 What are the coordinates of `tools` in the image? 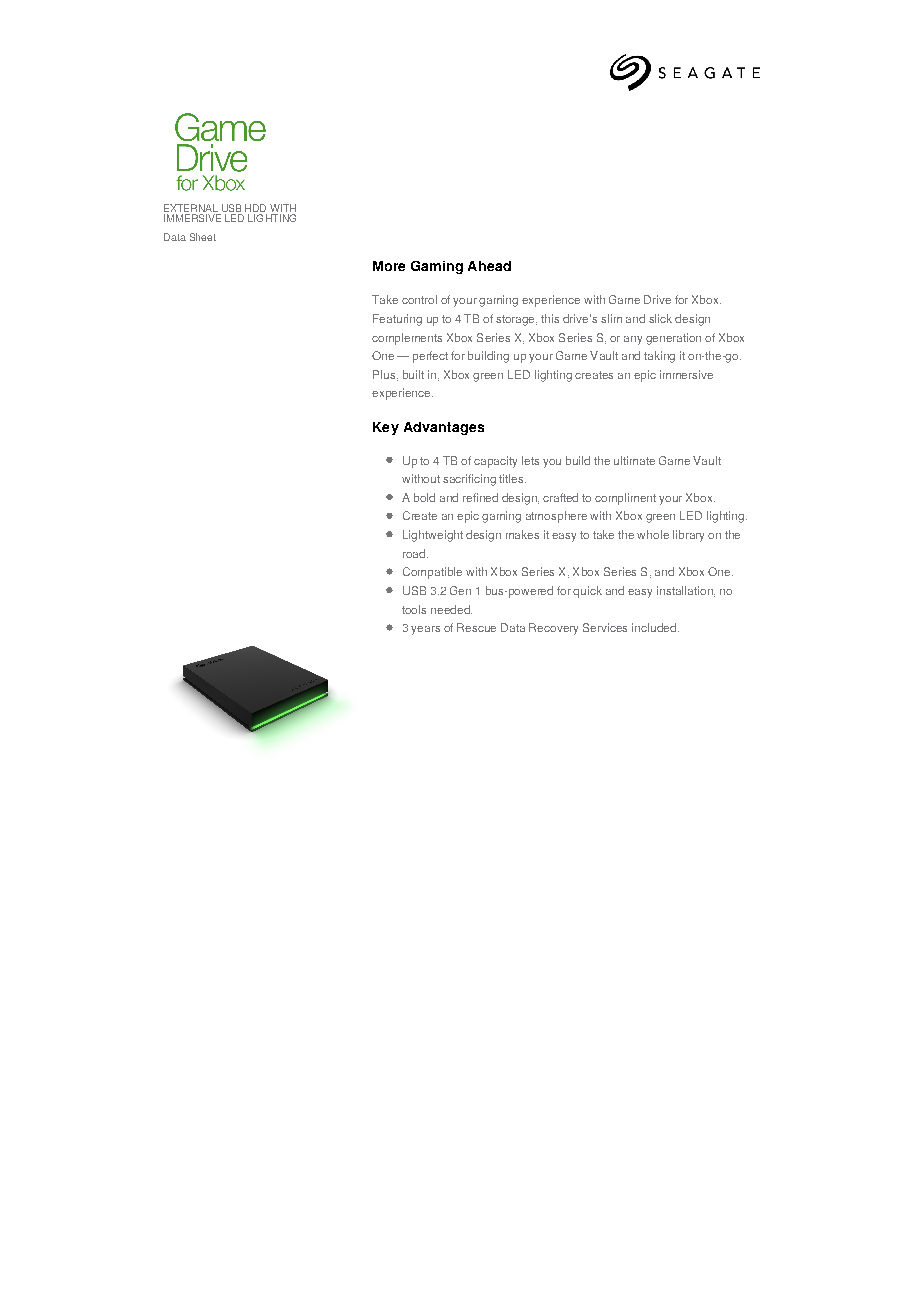 It's located at (414, 609).
